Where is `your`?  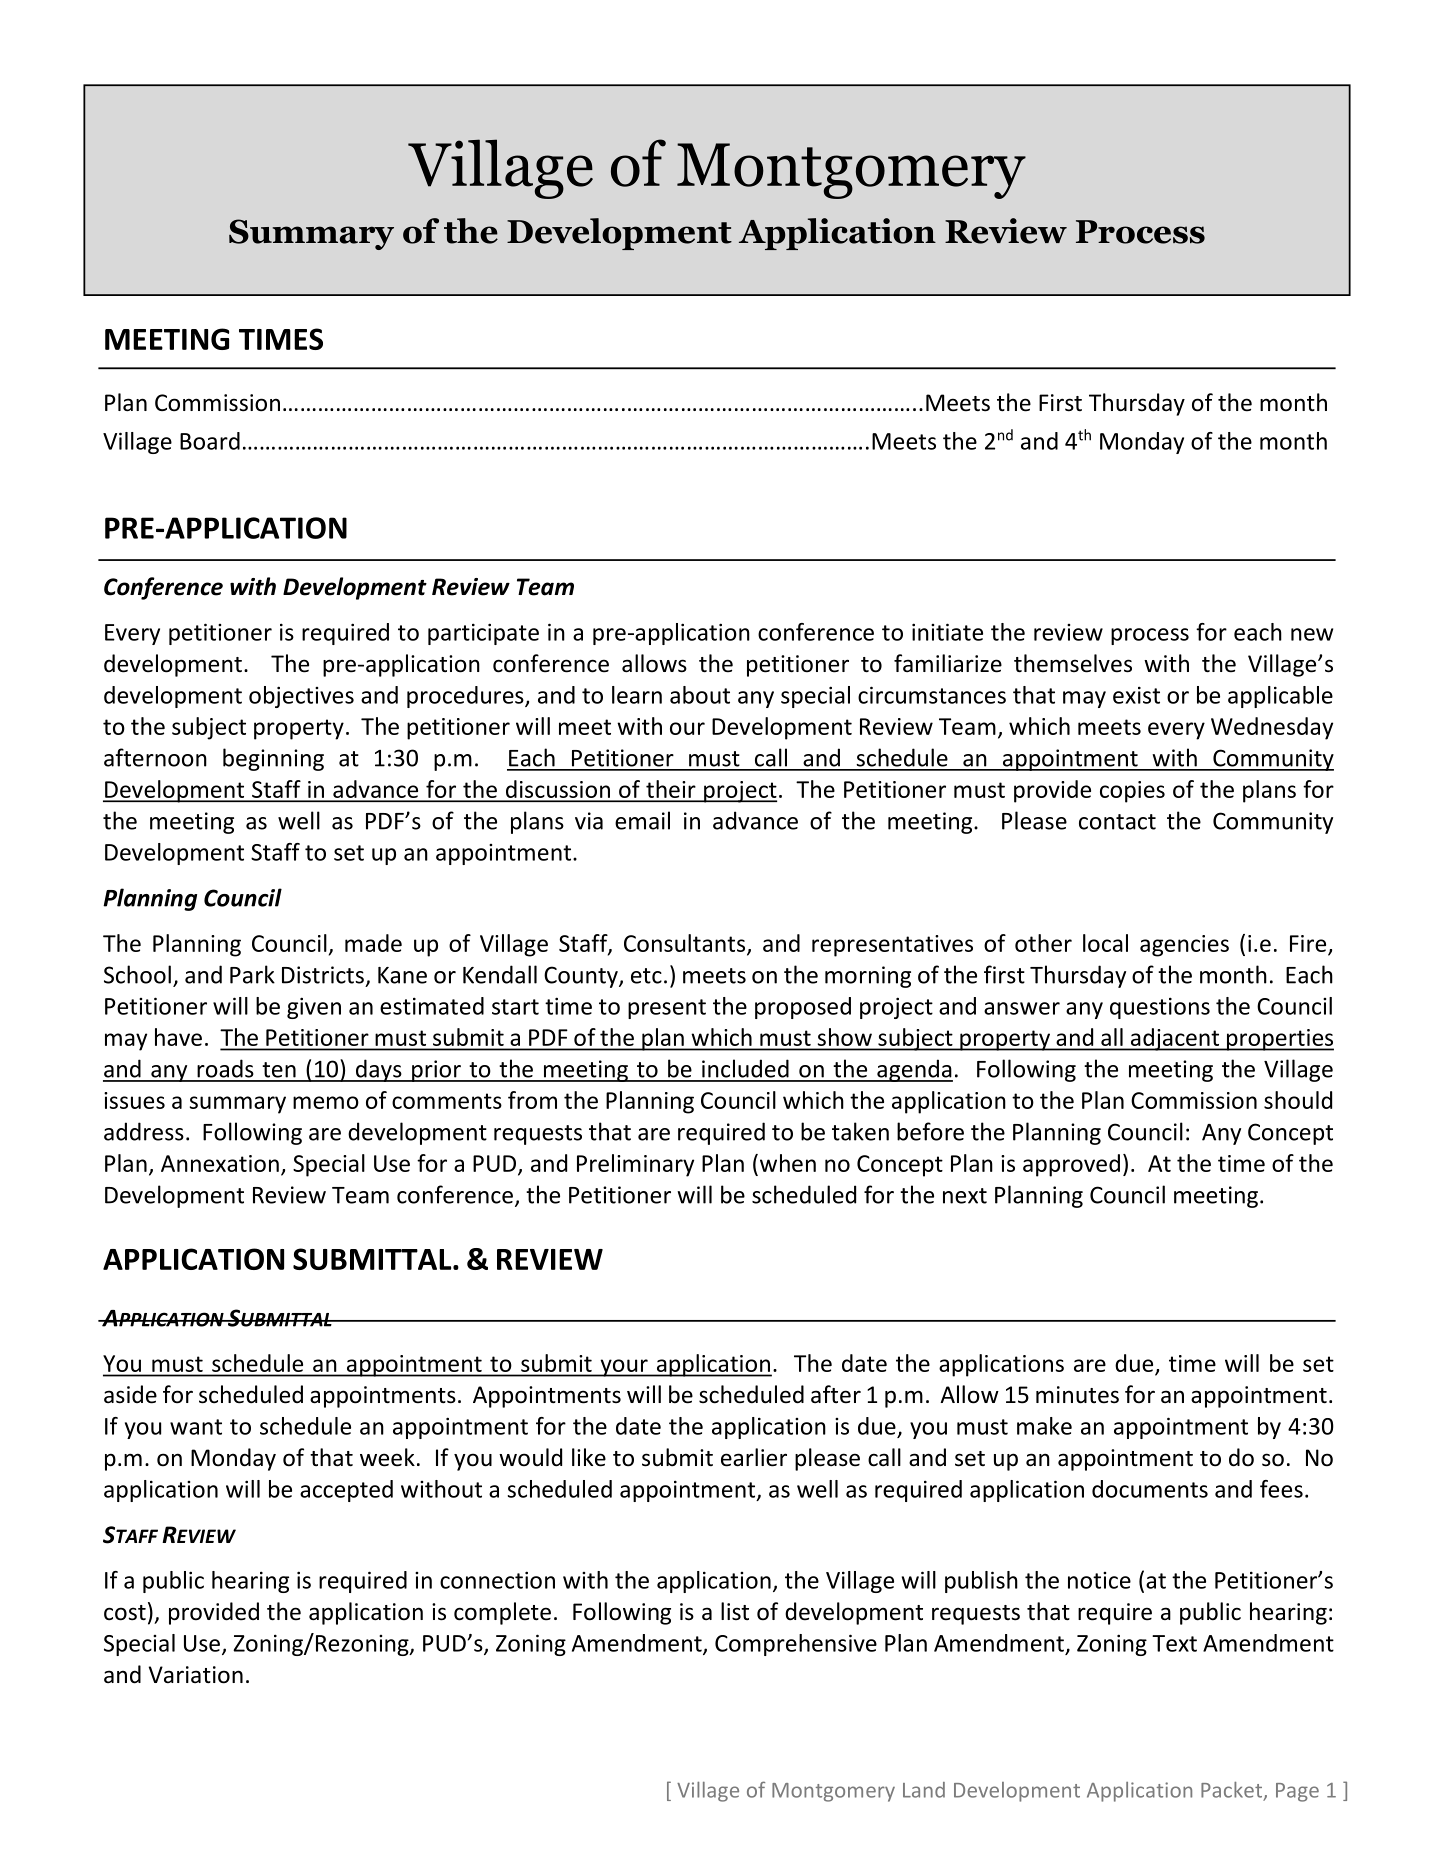 your is located at coordinates (624, 1368).
